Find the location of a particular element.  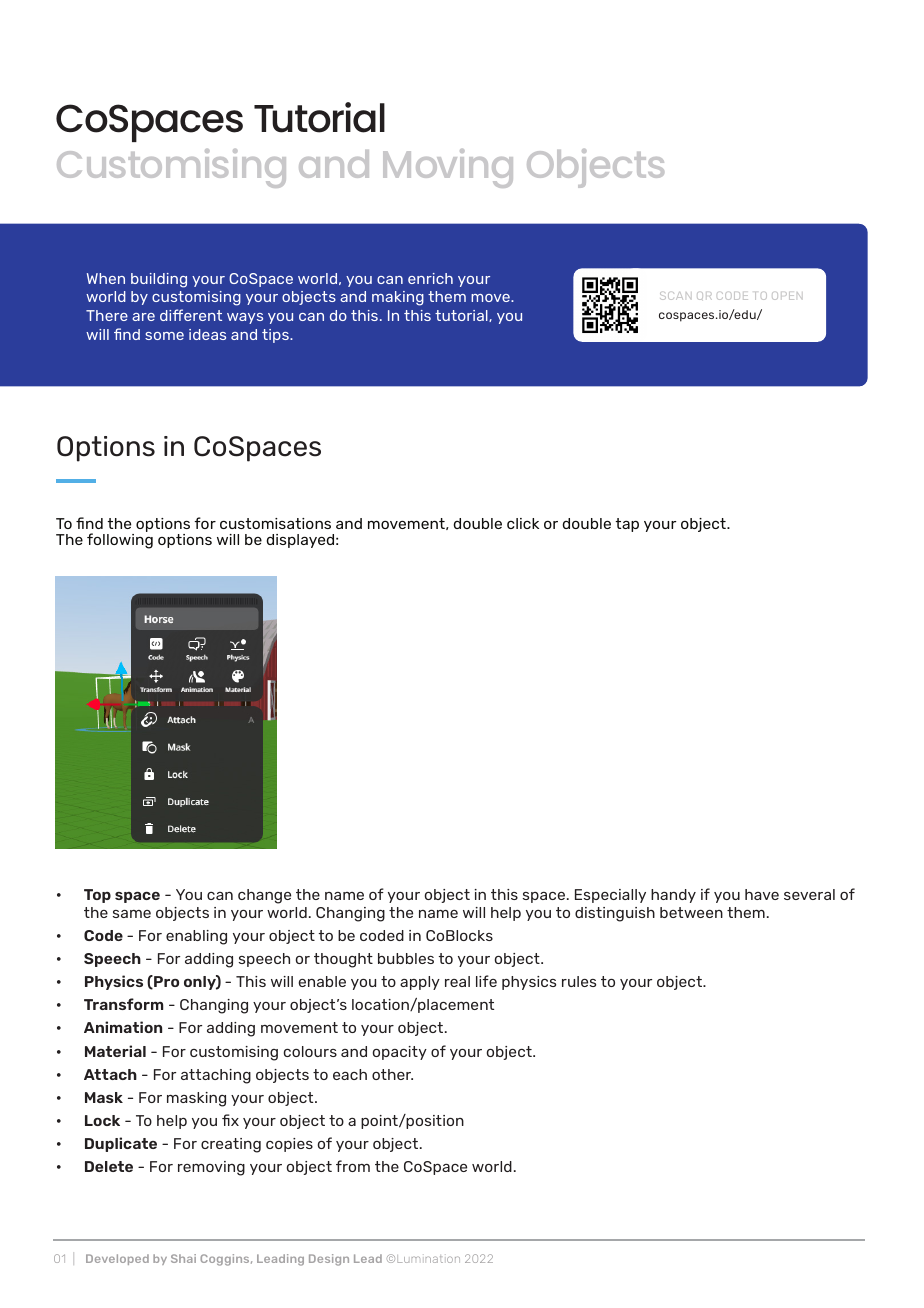

Animation is located at coordinates (123, 1027).
